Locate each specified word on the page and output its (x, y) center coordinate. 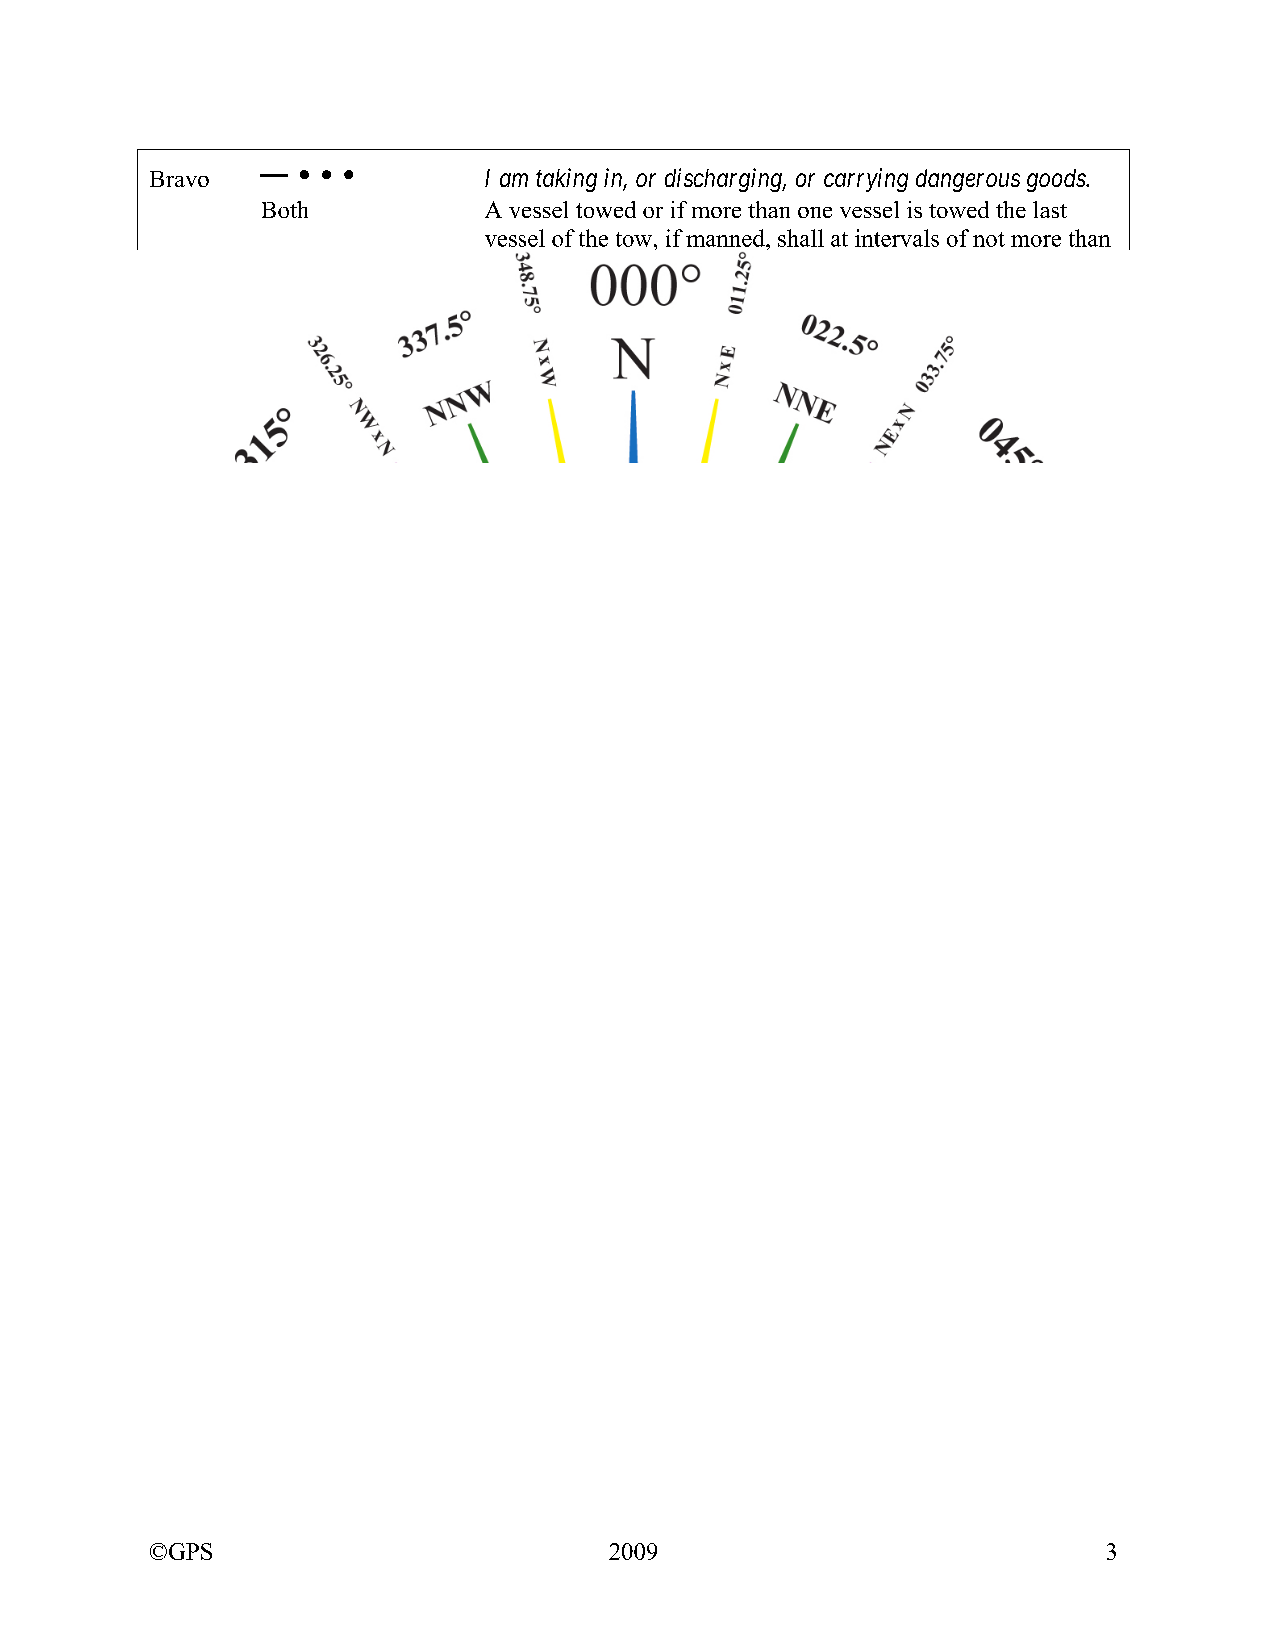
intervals (897, 238)
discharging (724, 180)
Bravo (179, 179)
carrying (866, 180)
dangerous (968, 180)
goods (1057, 180)
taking (566, 180)
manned (726, 238)
